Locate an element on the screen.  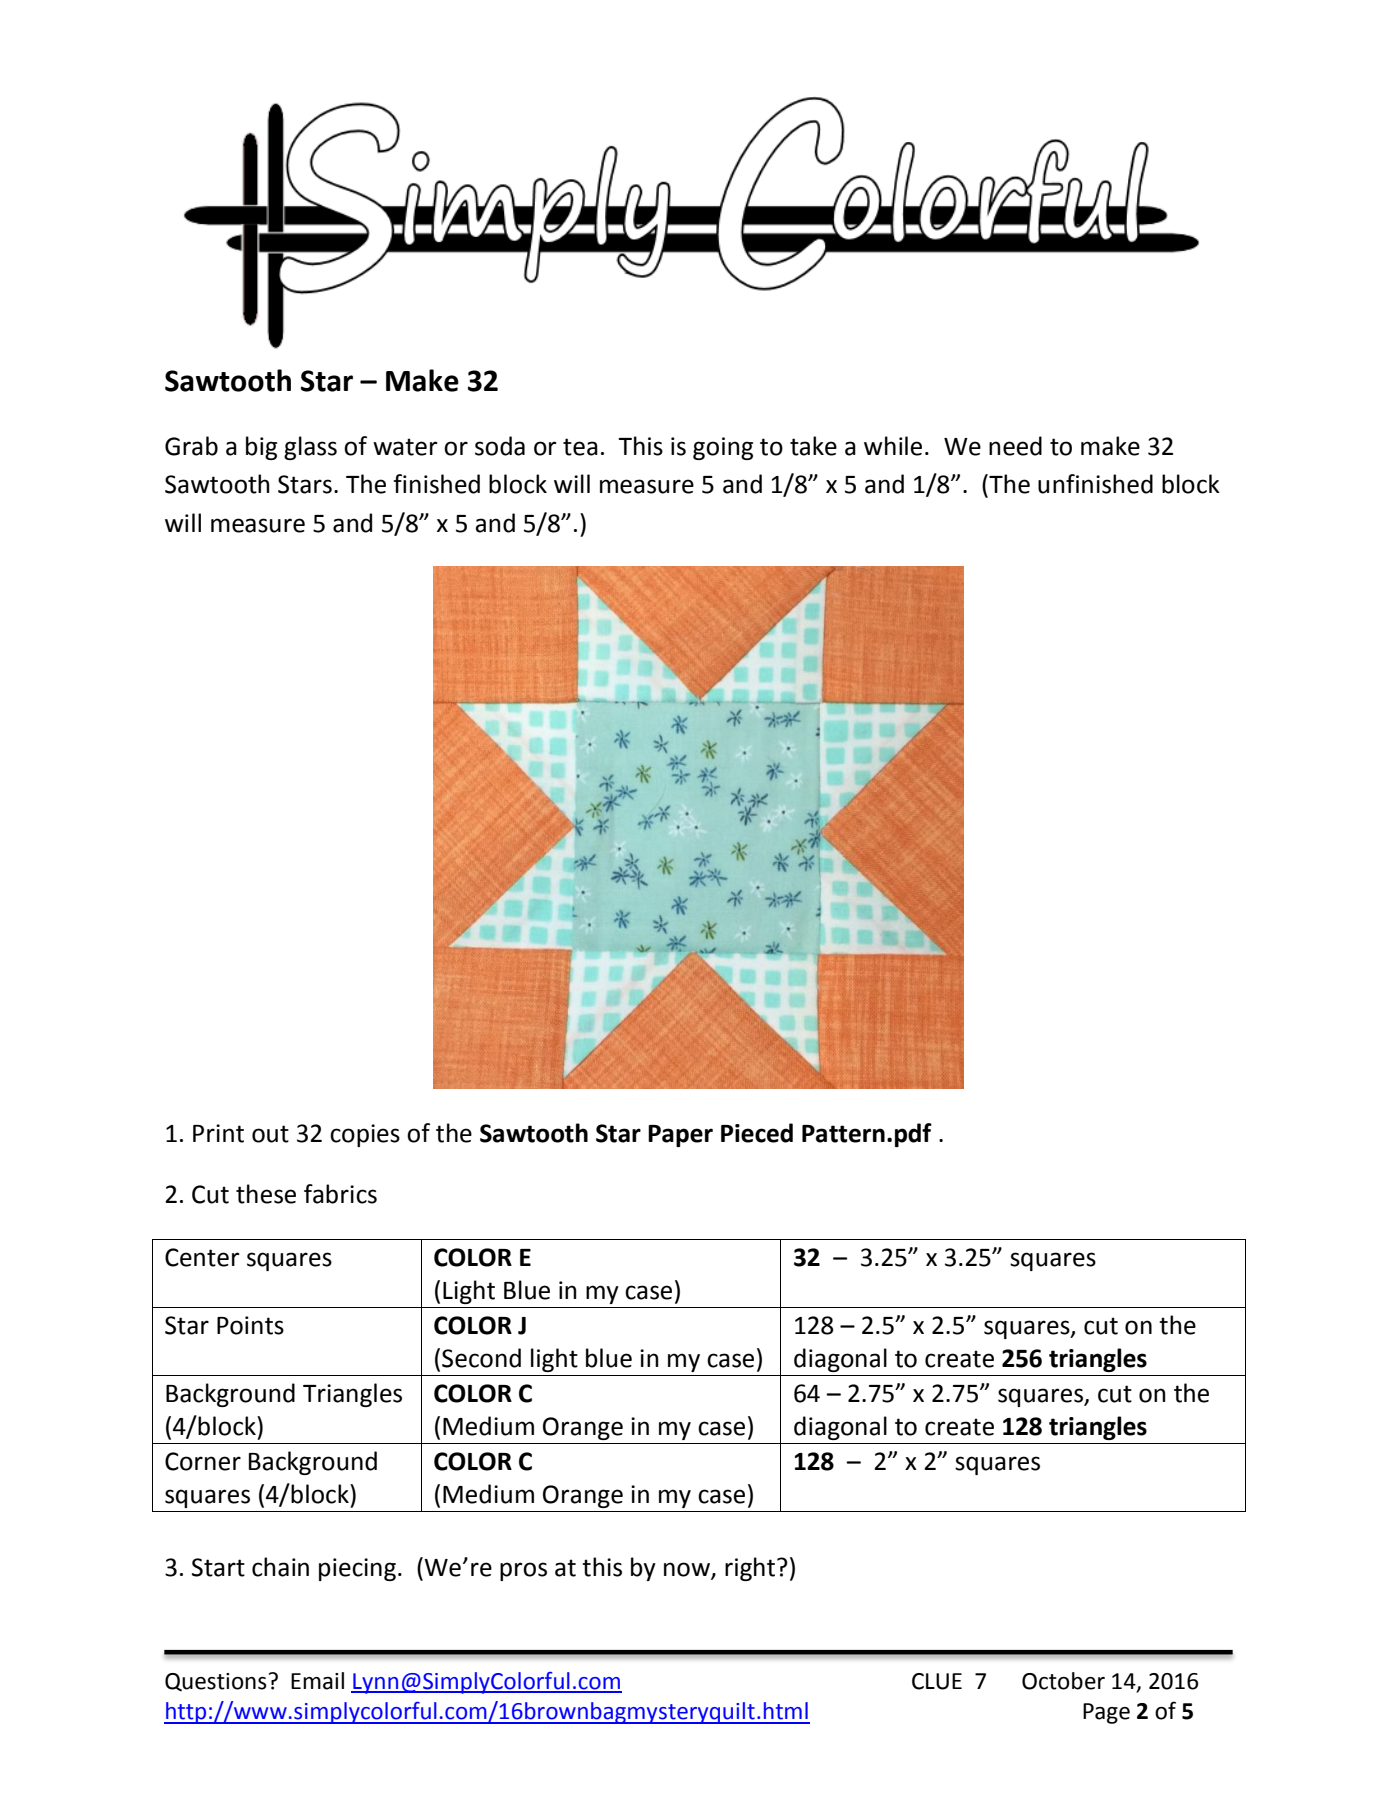
now is located at coordinates (688, 1570).
